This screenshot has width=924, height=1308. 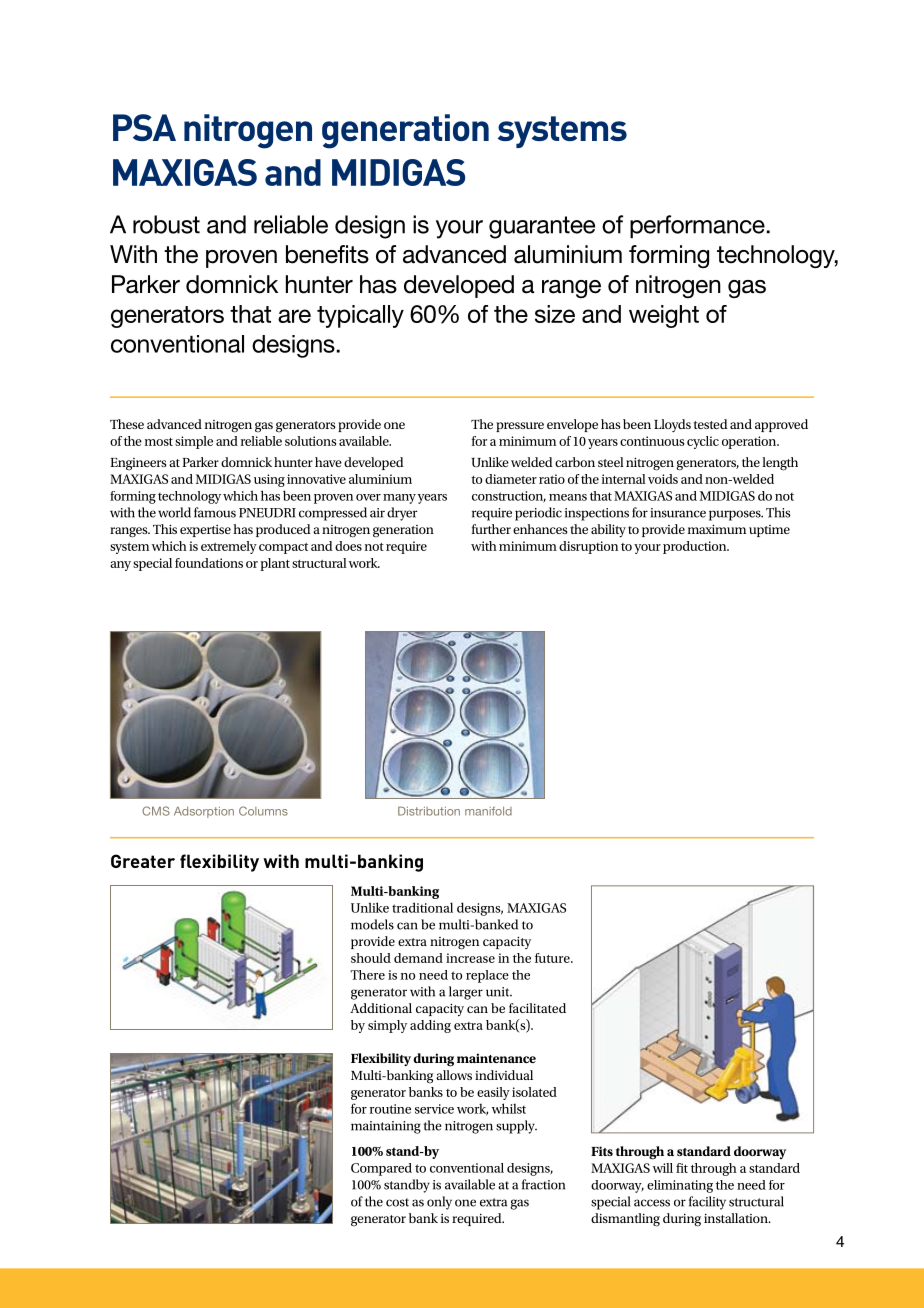 What do you see at coordinates (144, 127) in the screenshot?
I see `PSA` at bounding box center [144, 127].
